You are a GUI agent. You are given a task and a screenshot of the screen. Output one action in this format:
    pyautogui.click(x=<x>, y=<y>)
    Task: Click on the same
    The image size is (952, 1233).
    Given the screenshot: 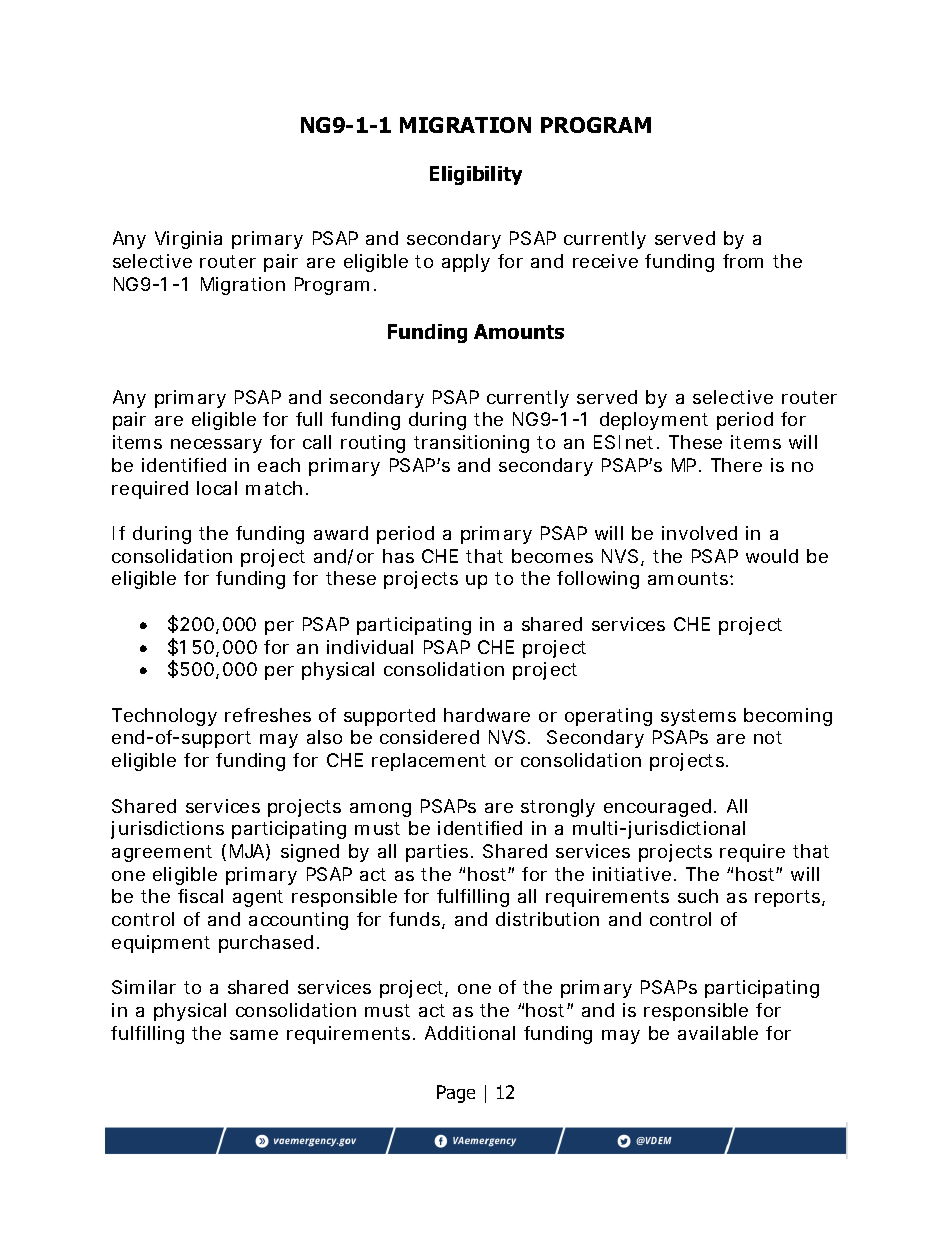 What is the action you would take?
    pyautogui.click(x=254, y=1035)
